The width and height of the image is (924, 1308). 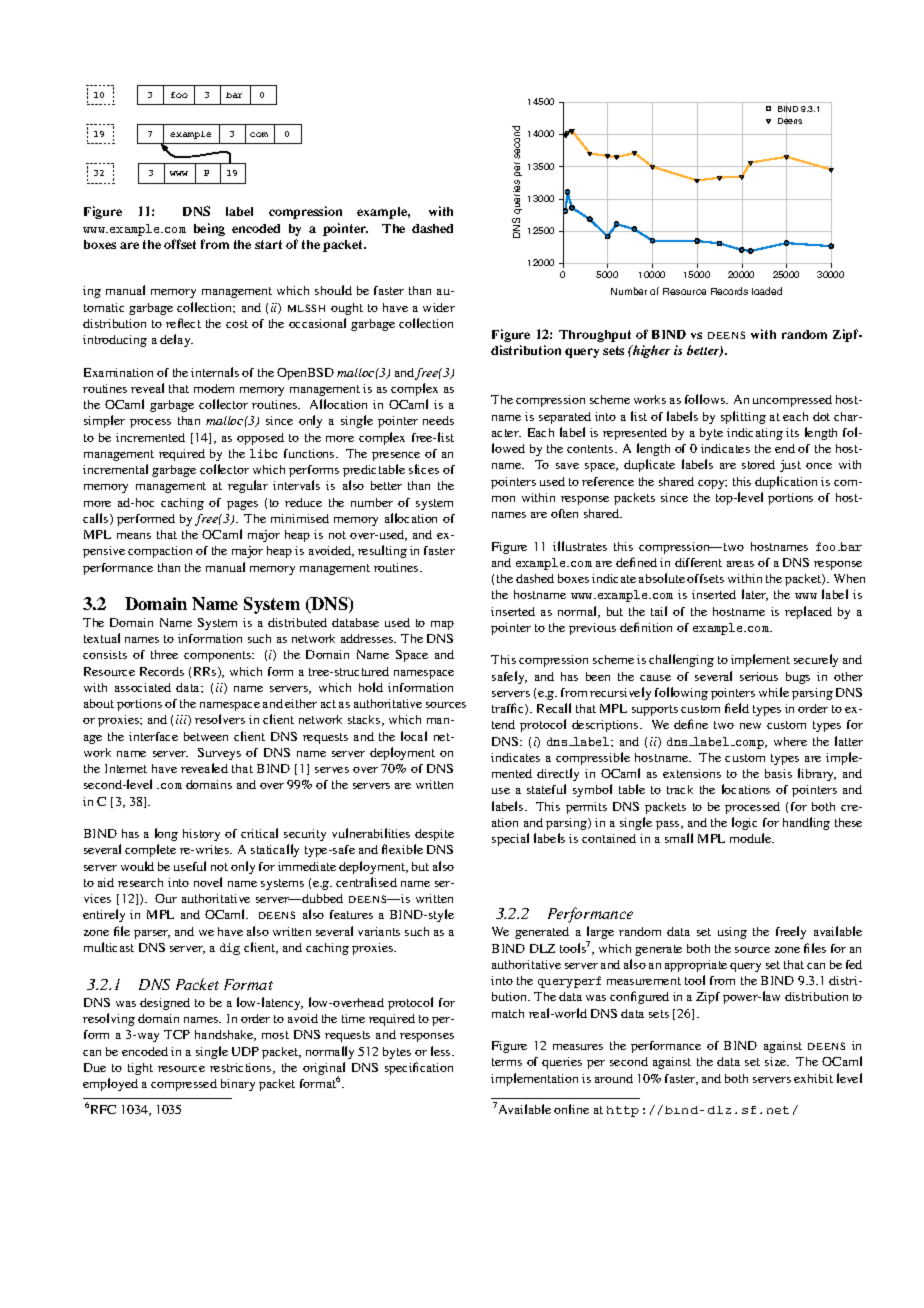 I want to click on serious, so click(x=759, y=676).
